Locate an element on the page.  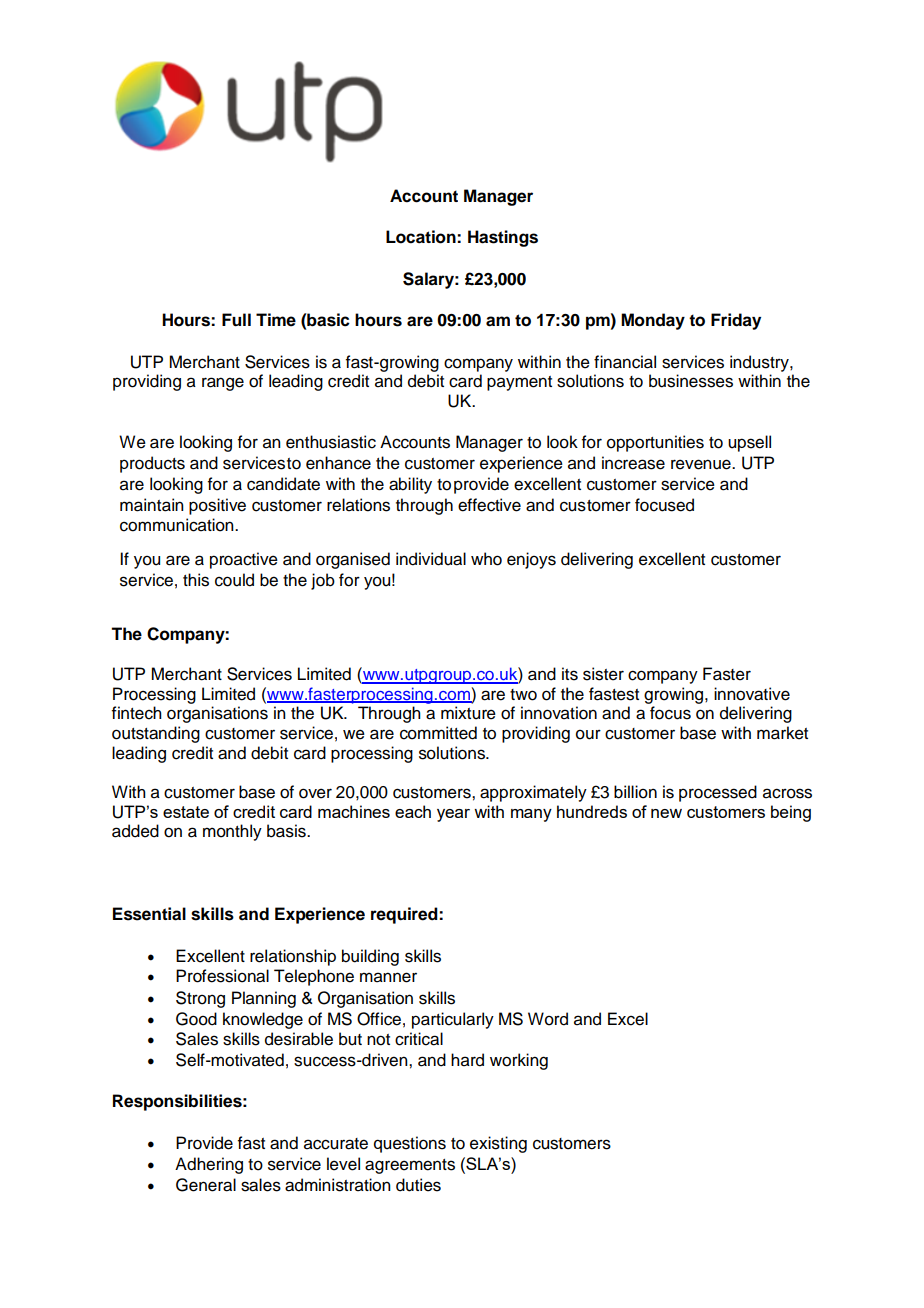
new is located at coordinates (666, 813).
